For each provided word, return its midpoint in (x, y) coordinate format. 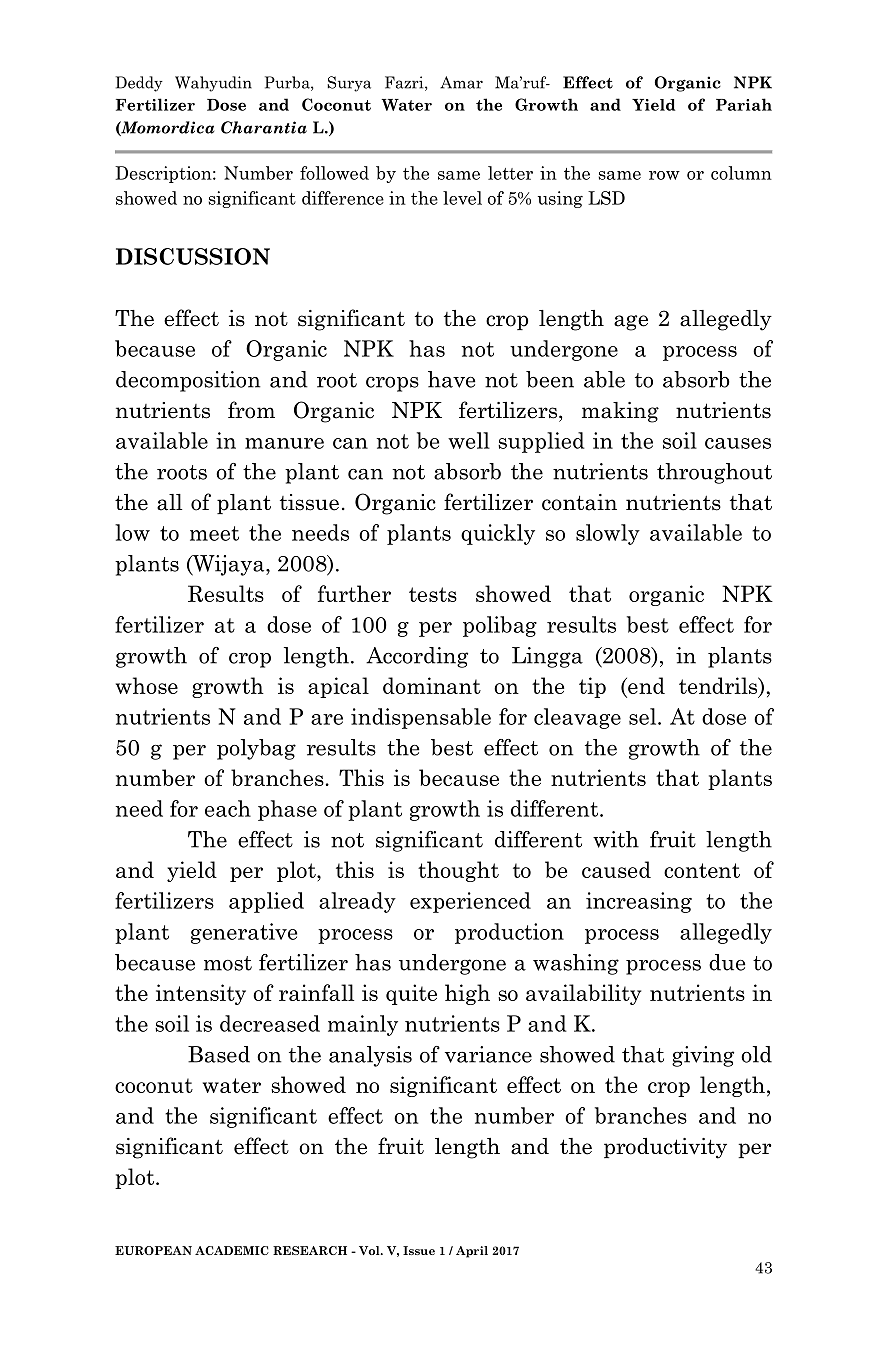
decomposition (188, 381)
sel (644, 716)
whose (147, 685)
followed (334, 173)
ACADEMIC (232, 1250)
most (228, 963)
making (620, 412)
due (727, 962)
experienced (470, 902)
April (472, 1252)
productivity (665, 1148)
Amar (461, 82)
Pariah (744, 104)
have (451, 379)
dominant (432, 685)
